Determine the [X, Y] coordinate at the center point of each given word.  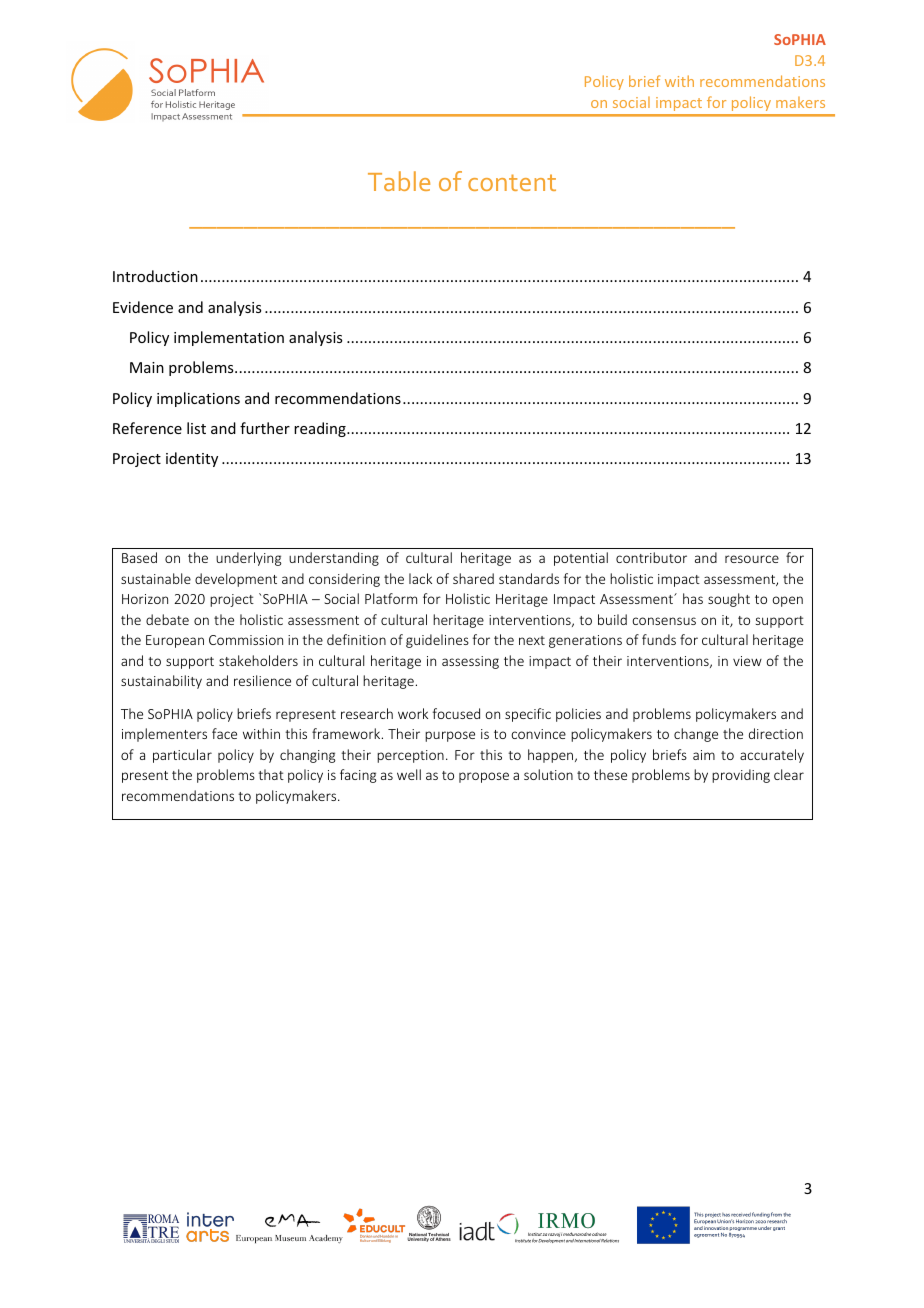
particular [182, 756]
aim [704, 755]
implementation [229, 338]
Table [399, 181]
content [512, 182]
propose [484, 777]
